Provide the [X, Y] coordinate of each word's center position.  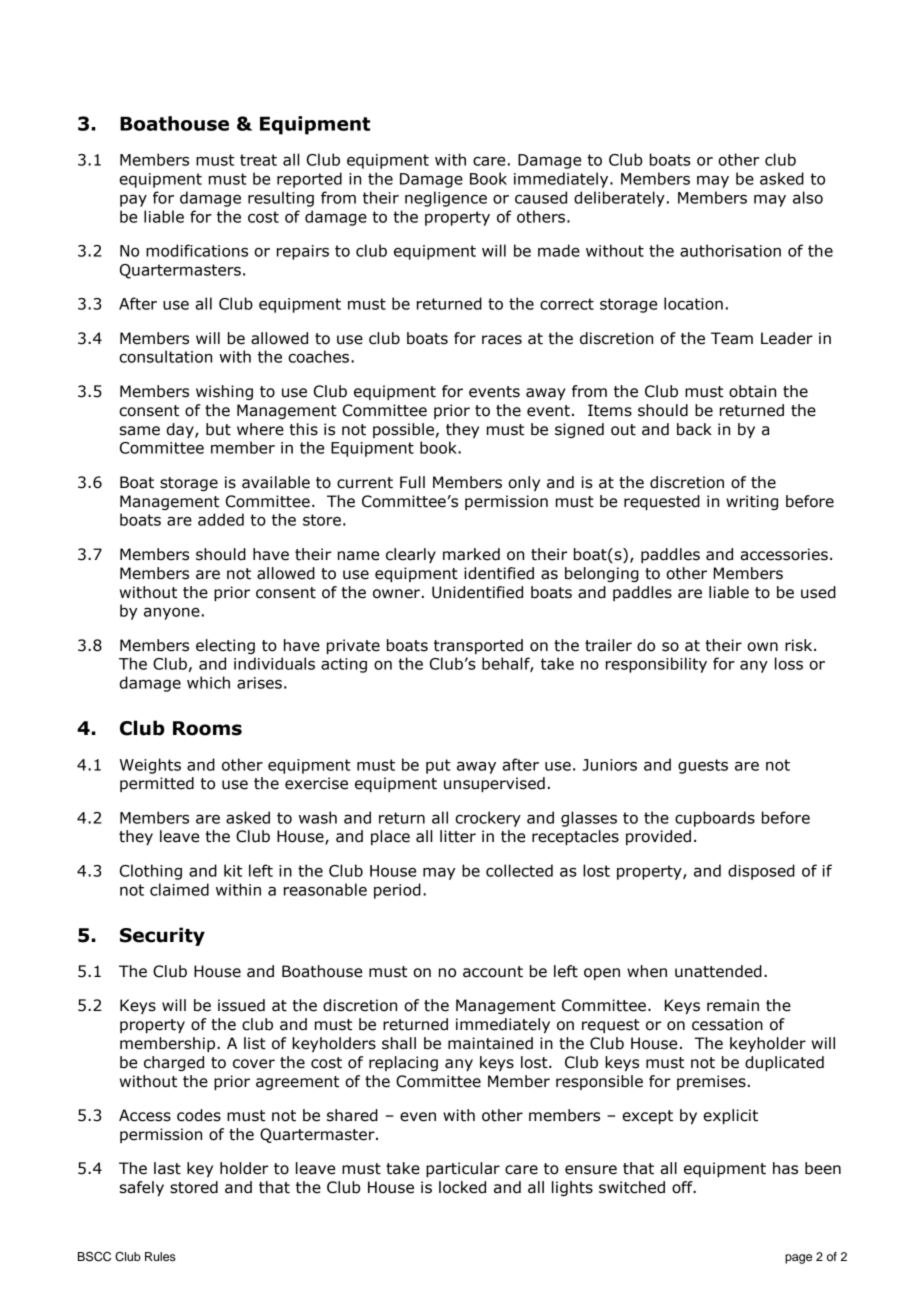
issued [241, 1005]
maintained [490, 1043]
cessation [727, 1024]
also [808, 197]
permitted [157, 784]
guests [703, 766]
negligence [446, 199]
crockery [488, 819]
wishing [224, 392]
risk [800, 645]
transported [478, 646]
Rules [160, 1256]
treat [258, 160]
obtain [752, 391]
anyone [172, 613]
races [502, 340]
